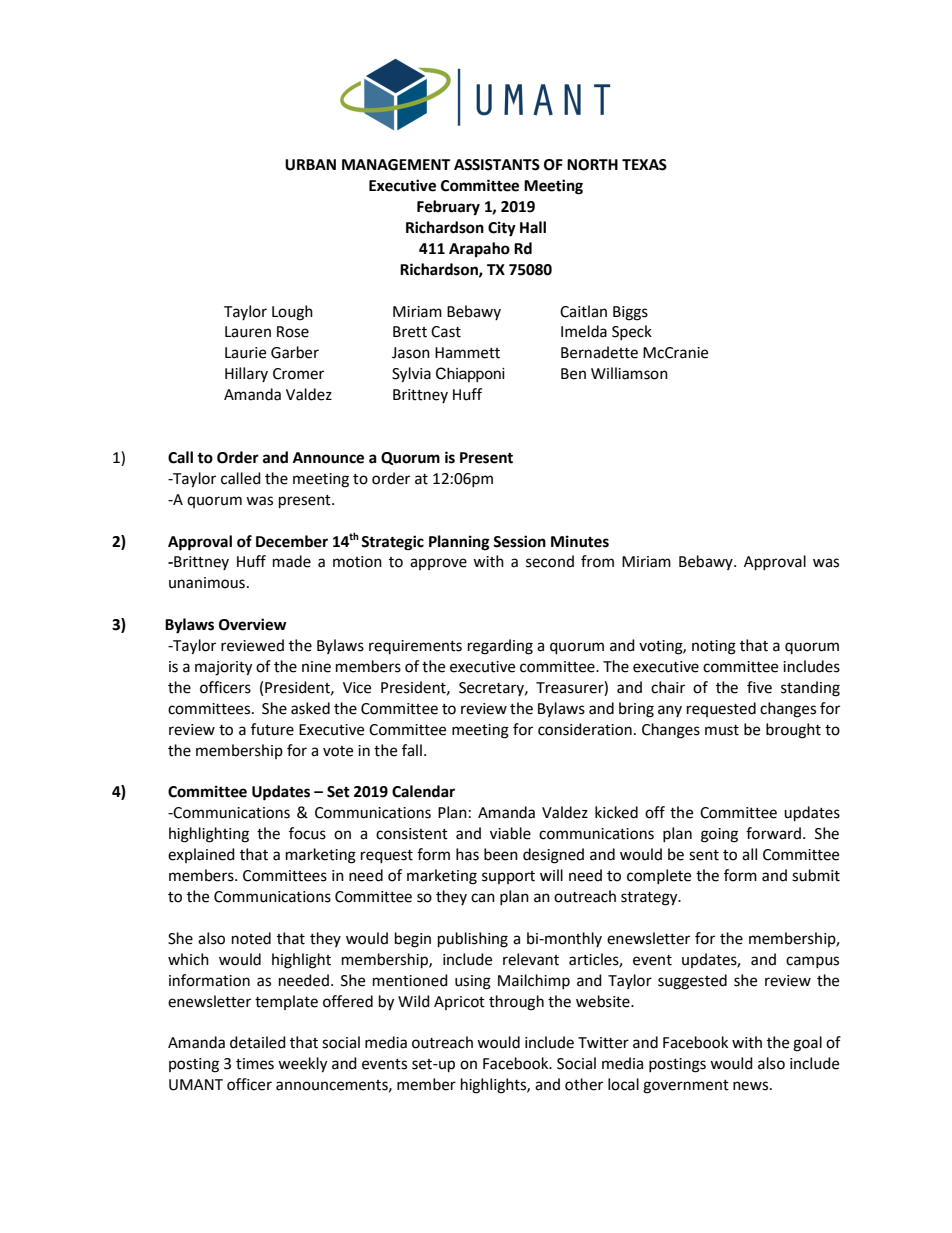  I want to click on Hillary, so click(246, 374).
